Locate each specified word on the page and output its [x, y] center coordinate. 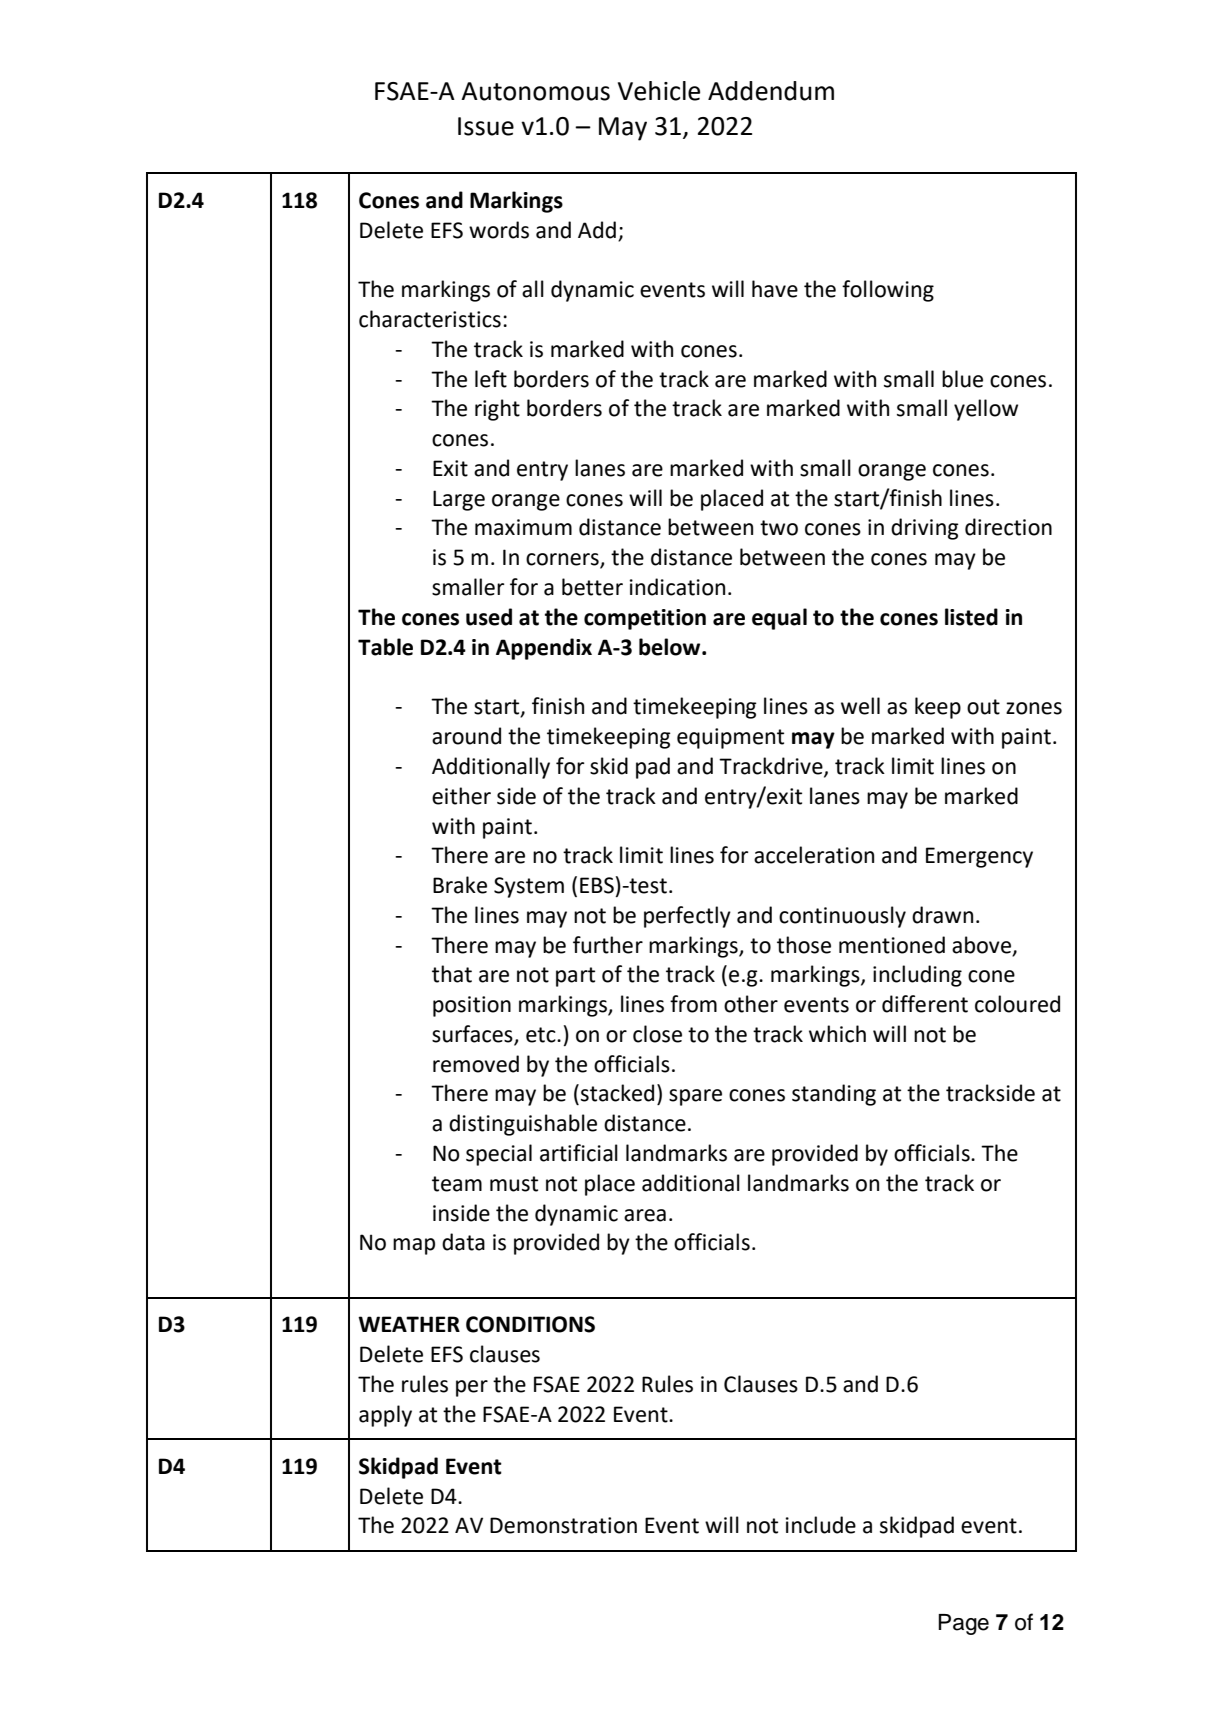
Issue [486, 126]
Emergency [979, 857]
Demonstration [563, 1525]
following [888, 291]
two [779, 528]
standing [834, 1095]
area [645, 1215]
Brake [460, 885]
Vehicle [659, 91]
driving [925, 529]
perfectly [687, 917]
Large [459, 500]
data [463, 1242]
